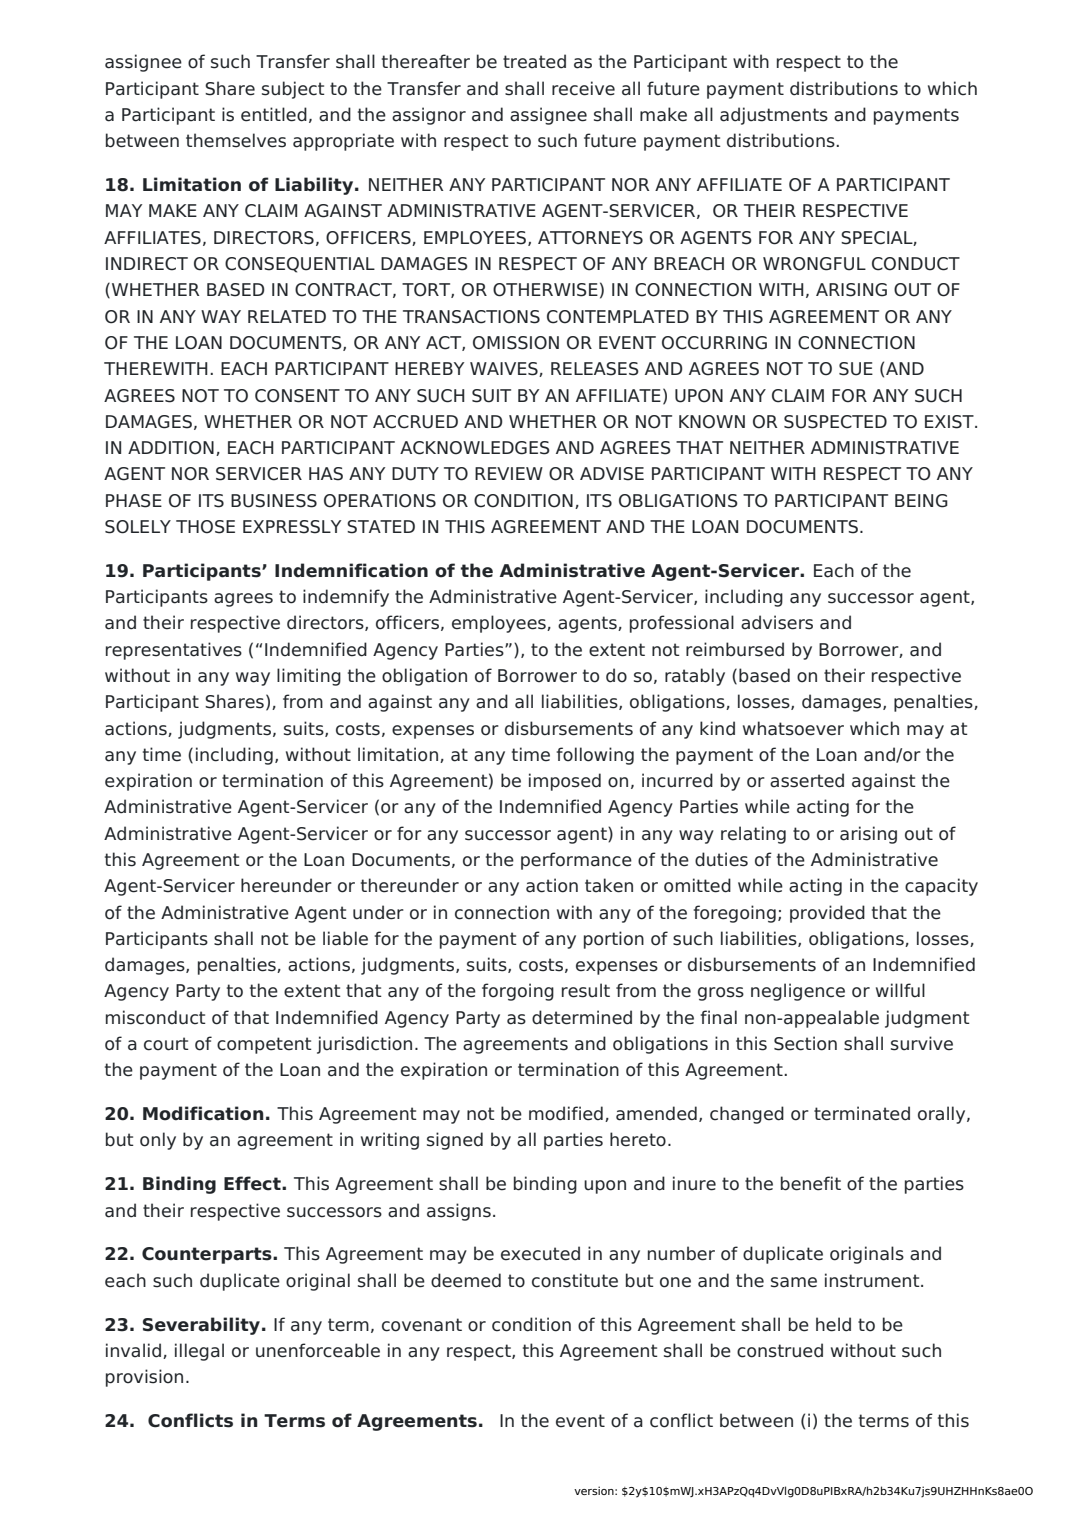  Describe the element at coordinates (805, 1043) in the screenshot. I see `Section` at that location.
